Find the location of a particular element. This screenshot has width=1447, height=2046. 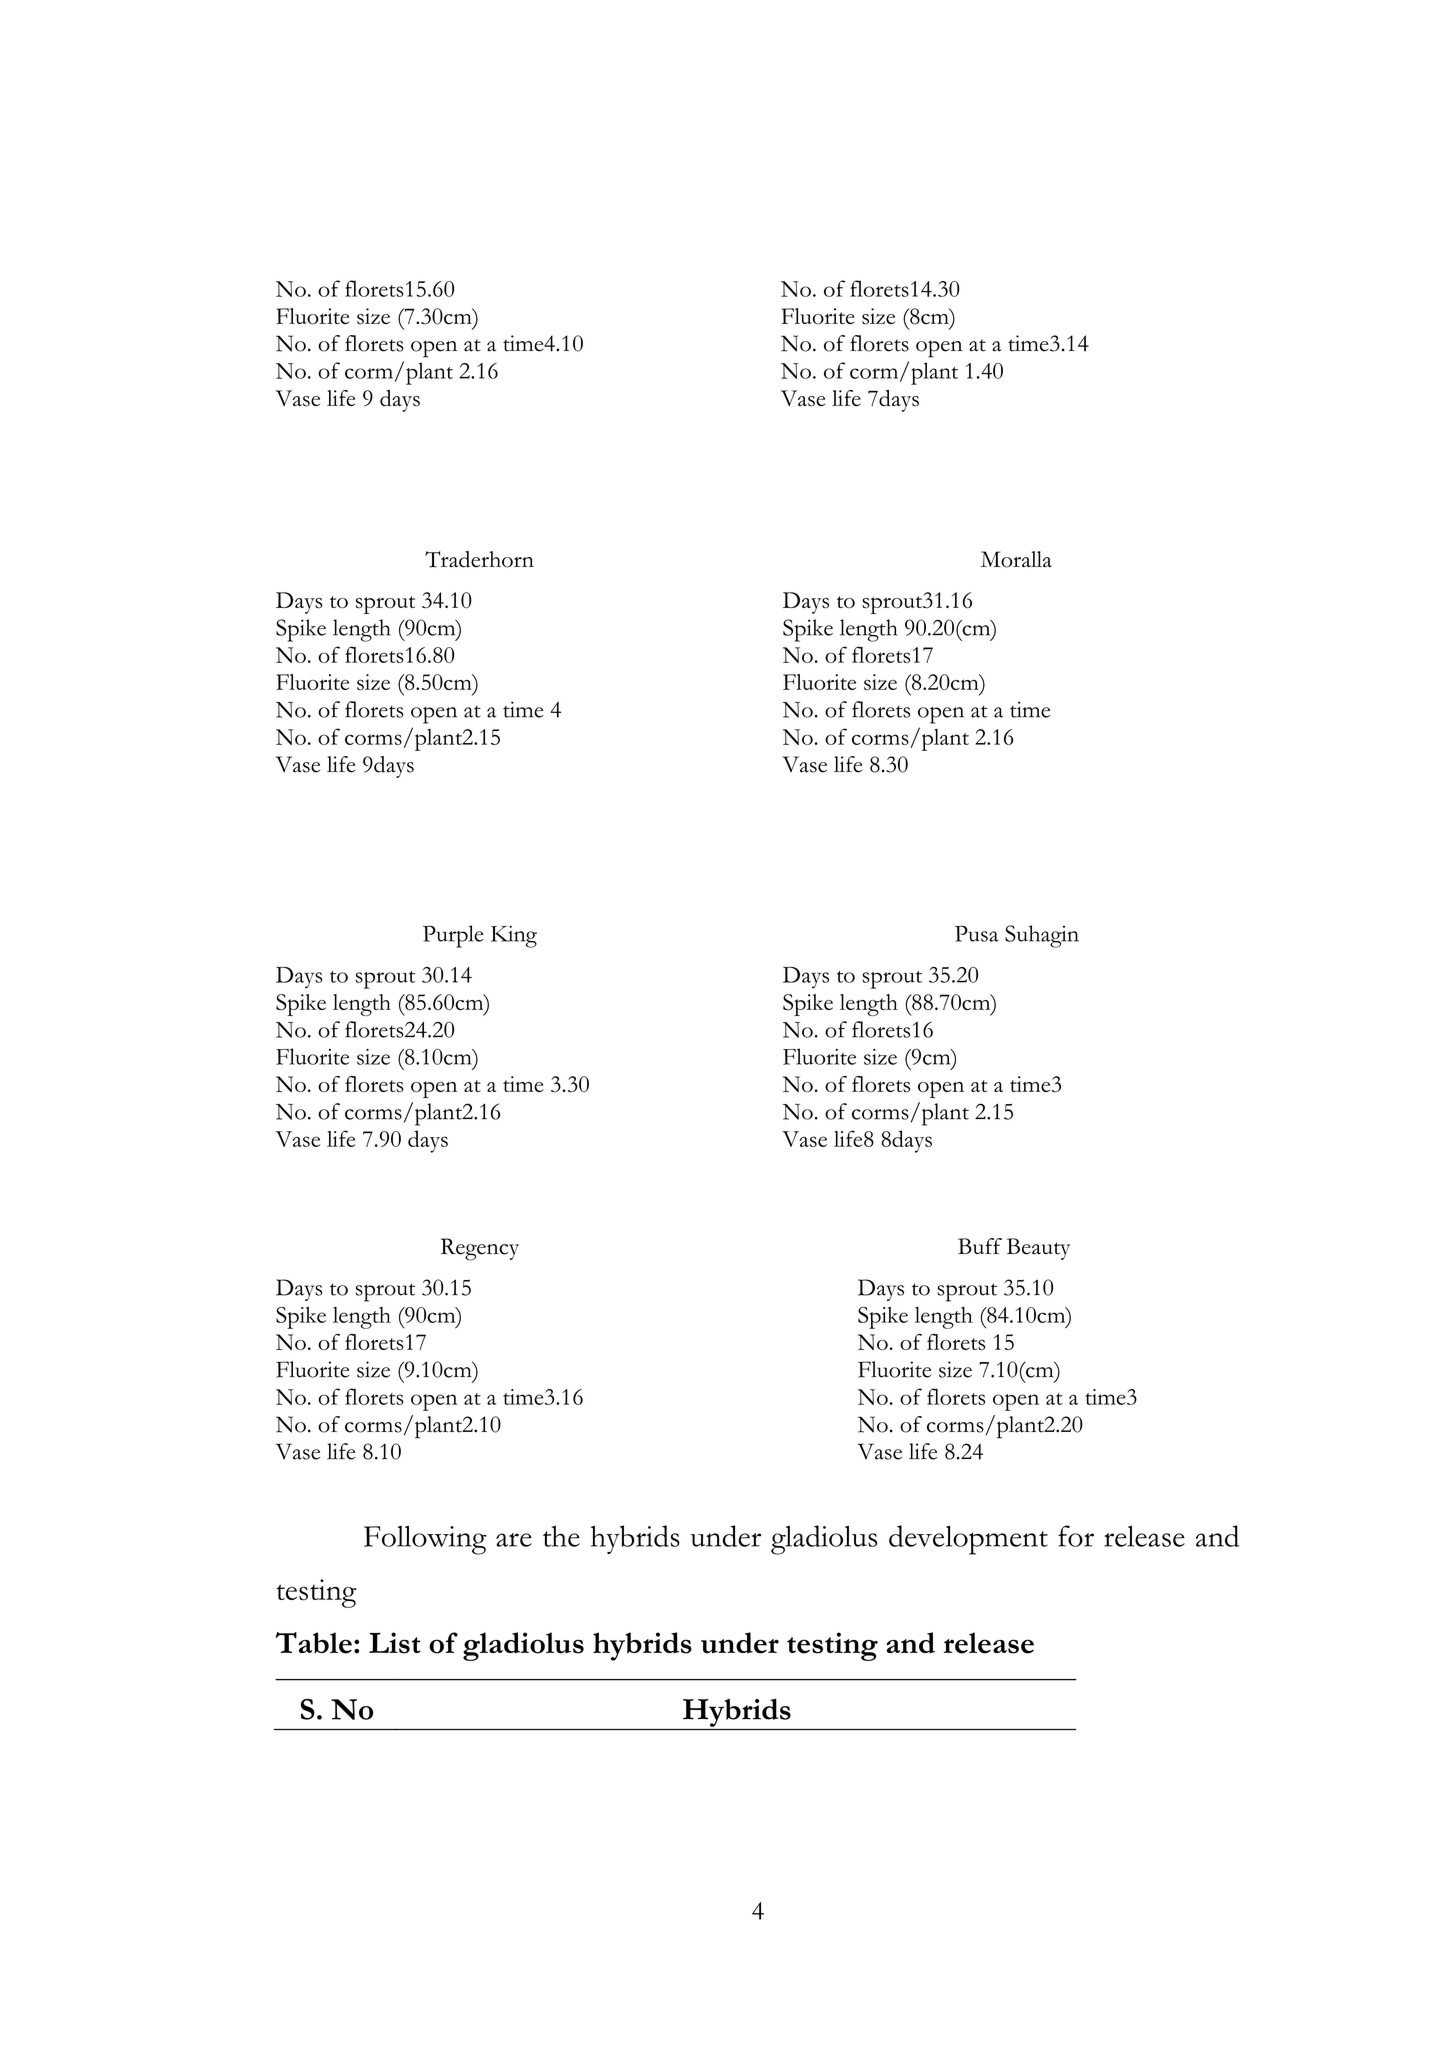

Buff is located at coordinates (980, 1246).
